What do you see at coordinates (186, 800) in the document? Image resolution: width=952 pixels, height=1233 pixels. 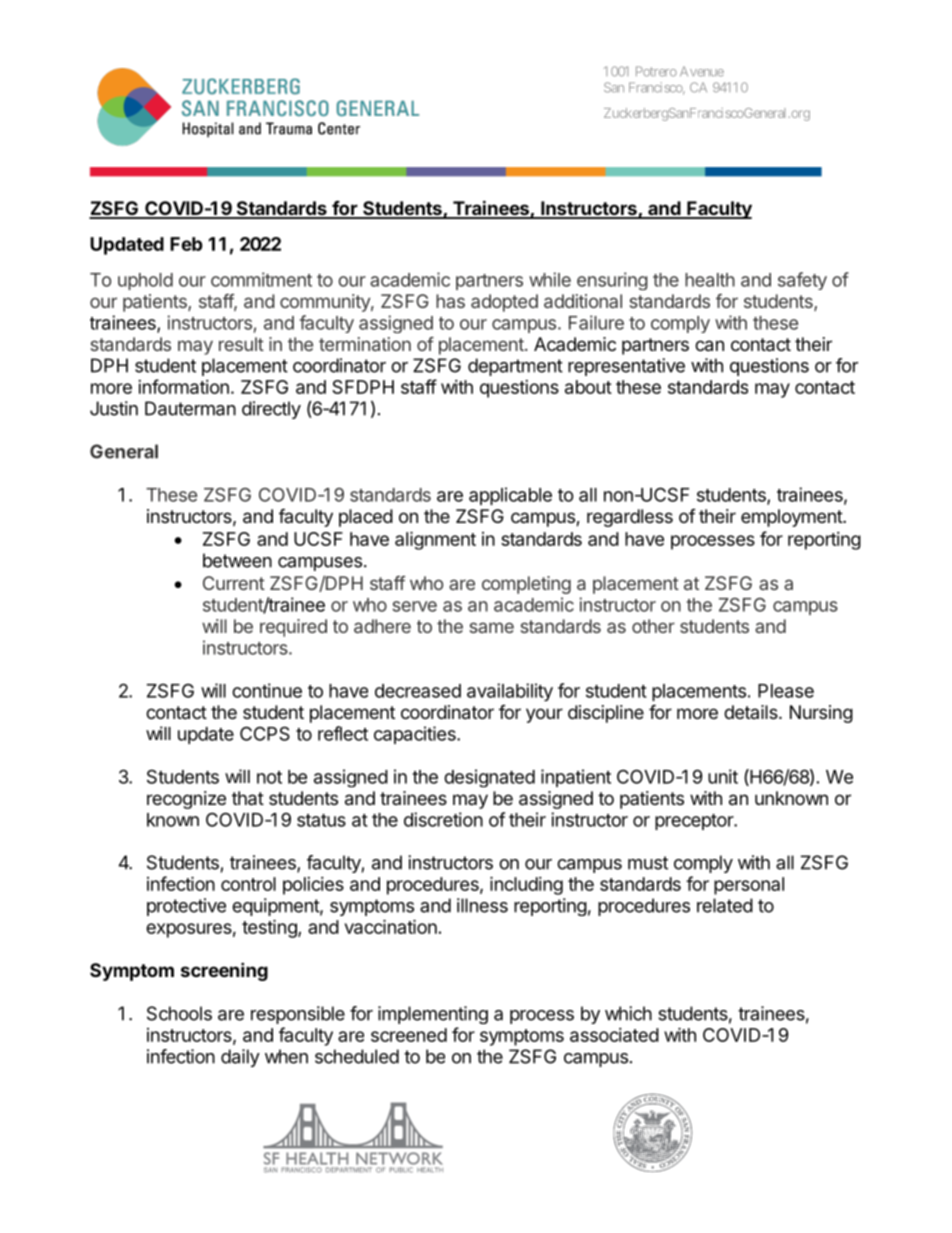 I see `recognize` at bounding box center [186, 800].
